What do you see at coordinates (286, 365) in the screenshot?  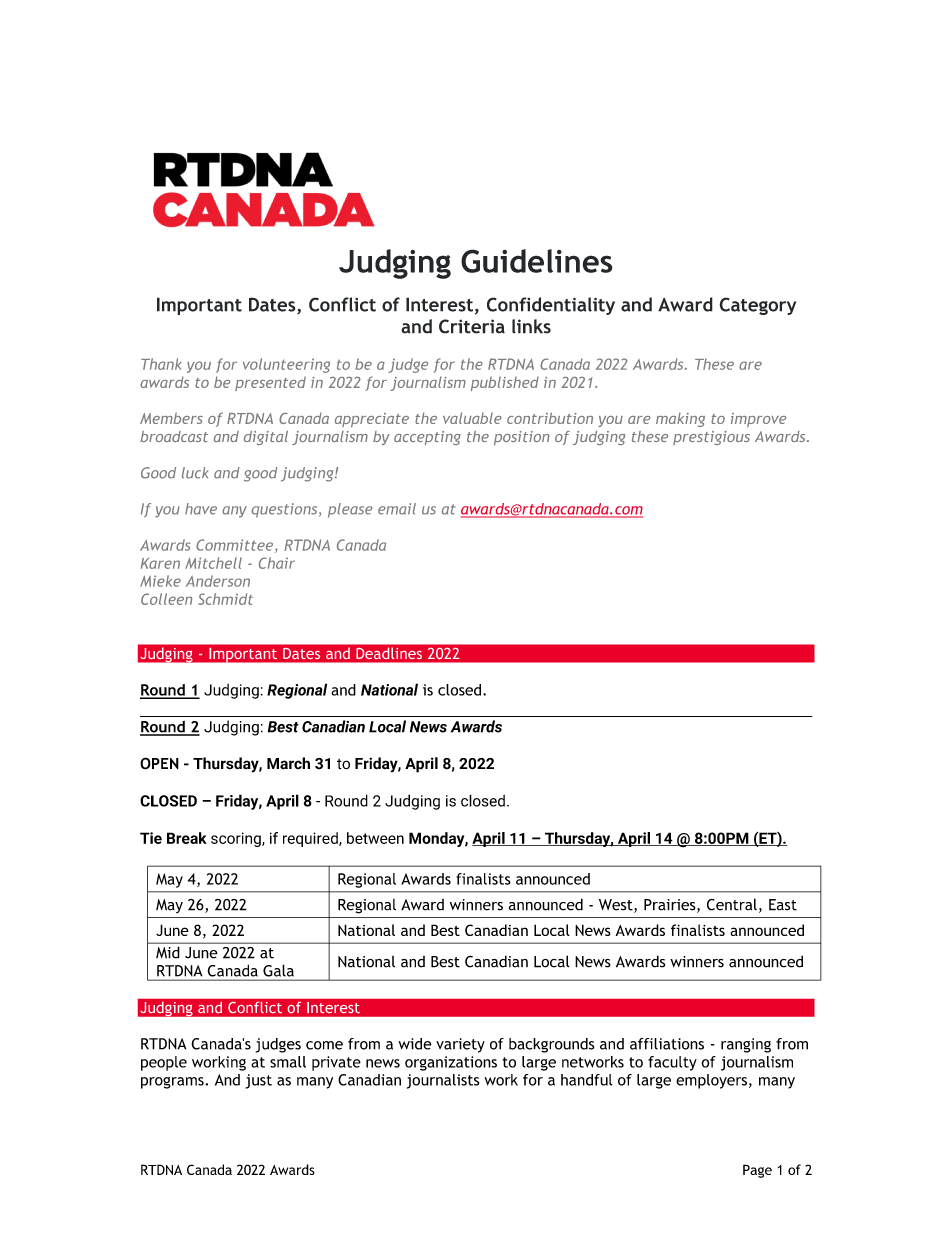 I see `volunteering` at bounding box center [286, 365].
